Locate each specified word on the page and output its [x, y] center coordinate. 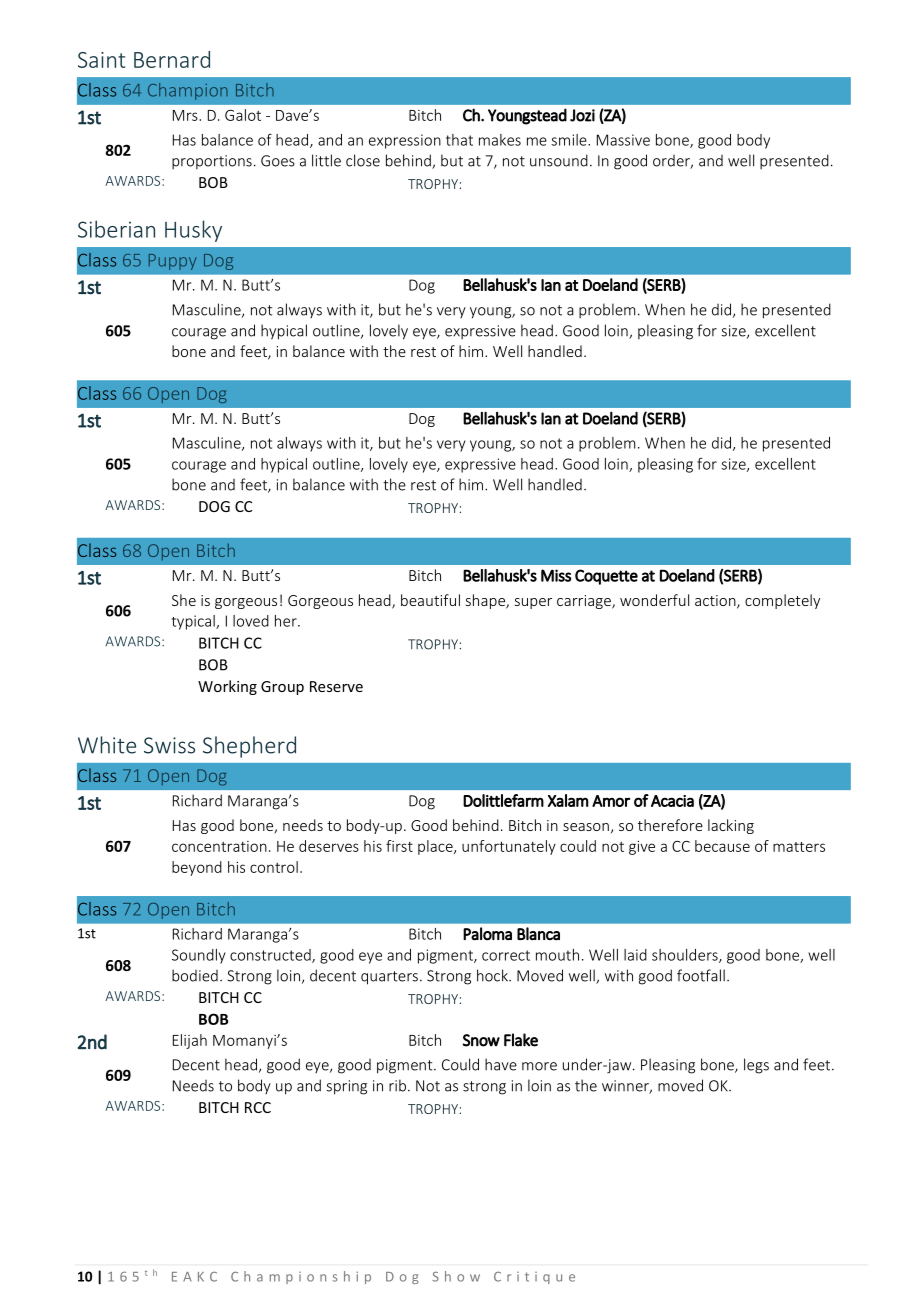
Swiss [169, 745]
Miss [556, 575]
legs [756, 1066]
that [459, 140]
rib [399, 1085]
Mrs [186, 115]
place [436, 847]
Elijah [190, 1041]
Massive [623, 140]
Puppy [173, 262]
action [716, 601]
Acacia [672, 801]
